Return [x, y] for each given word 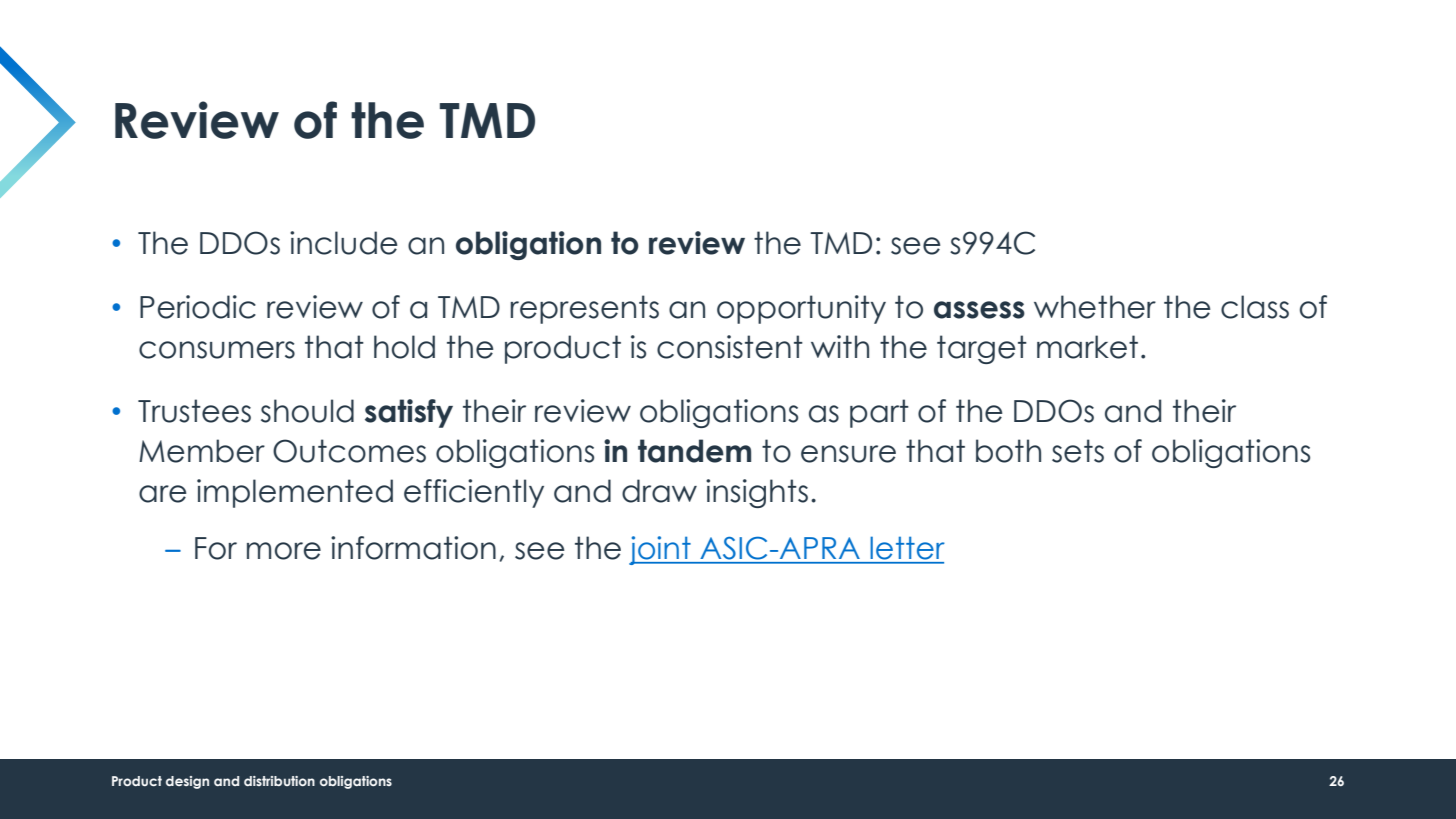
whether [1095, 307]
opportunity [801, 309]
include [344, 243]
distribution [279, 781]
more [284, 551]
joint [661, 550]
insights [757, 493]
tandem [694, 451]
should [307, 411]
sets [1078, 451]
